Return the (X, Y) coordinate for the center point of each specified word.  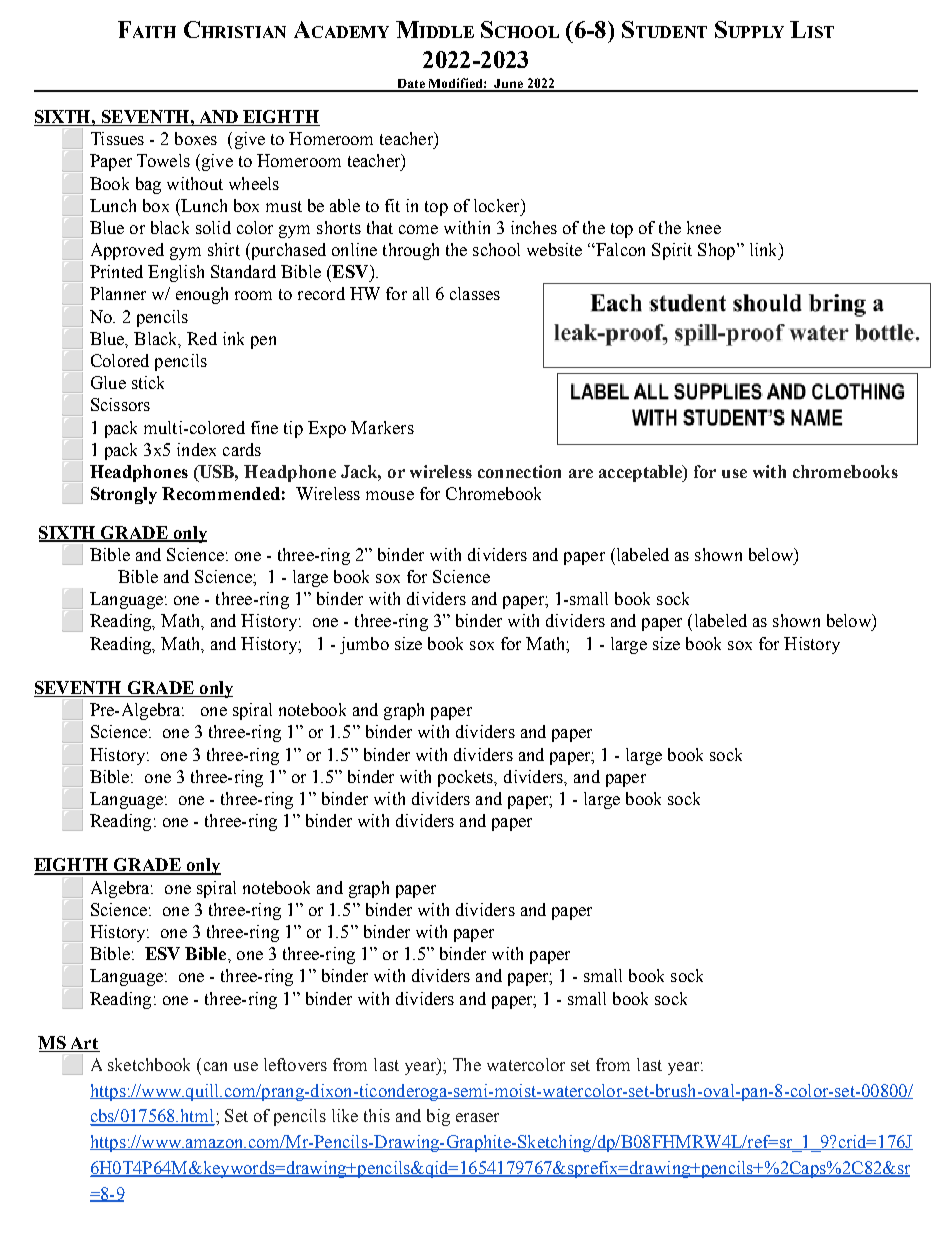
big (438, 1117)
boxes (196, 138)
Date (411, 85)
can (215, 1066)
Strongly (124, 495)
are (581, 473)
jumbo (364, 645)
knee (704, 227)
